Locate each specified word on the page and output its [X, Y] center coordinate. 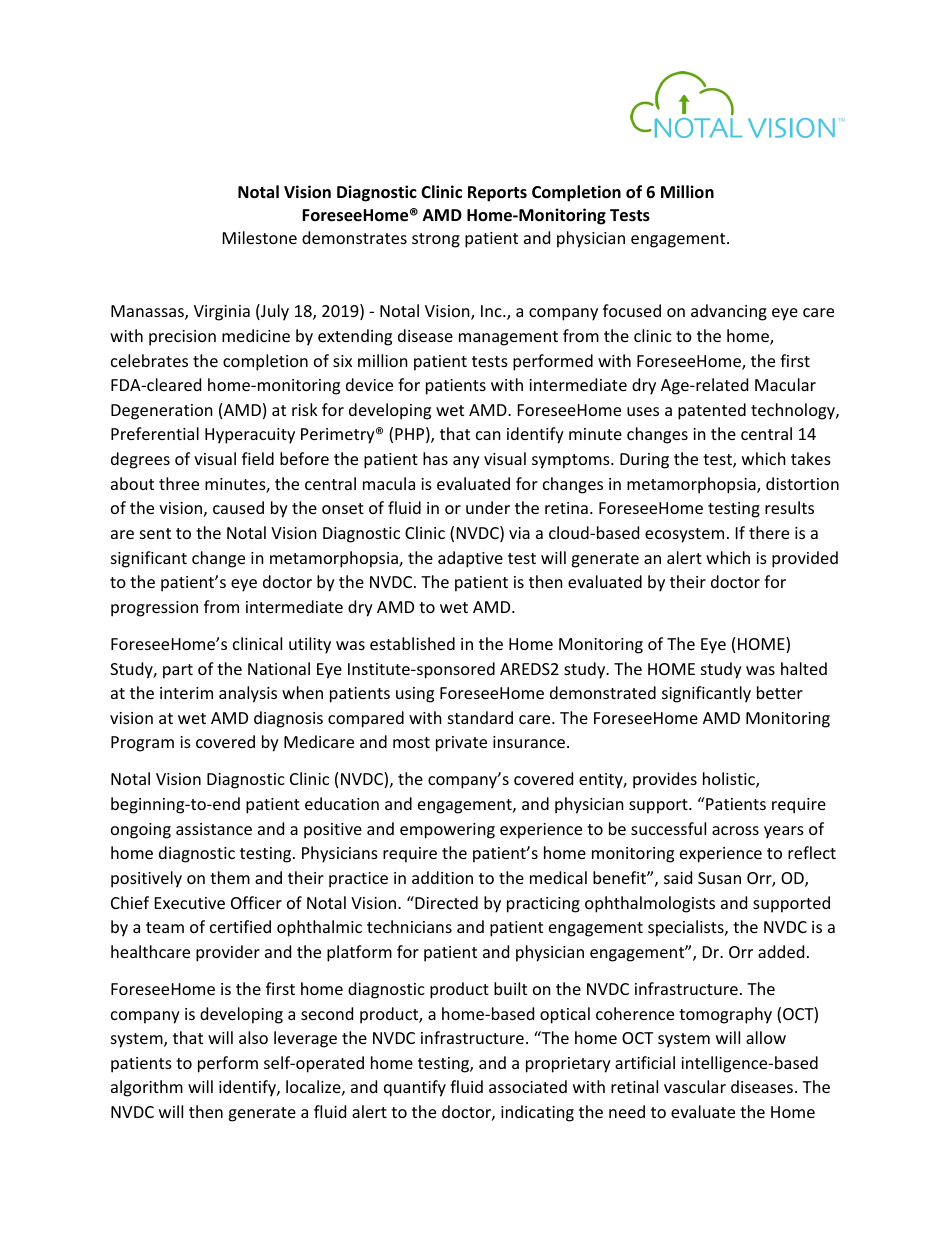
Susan [719, 878]
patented [712, 411]
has [435, 458]
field [258, 458]
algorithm [147, 1088]
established [412, 643]
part [178, 671]
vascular [695, 1086]
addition [442, 877]
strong [436, 240]
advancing [729, 312]
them [230, 877]
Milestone [260, 237]
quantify [415, 1088]
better [780, 692]
